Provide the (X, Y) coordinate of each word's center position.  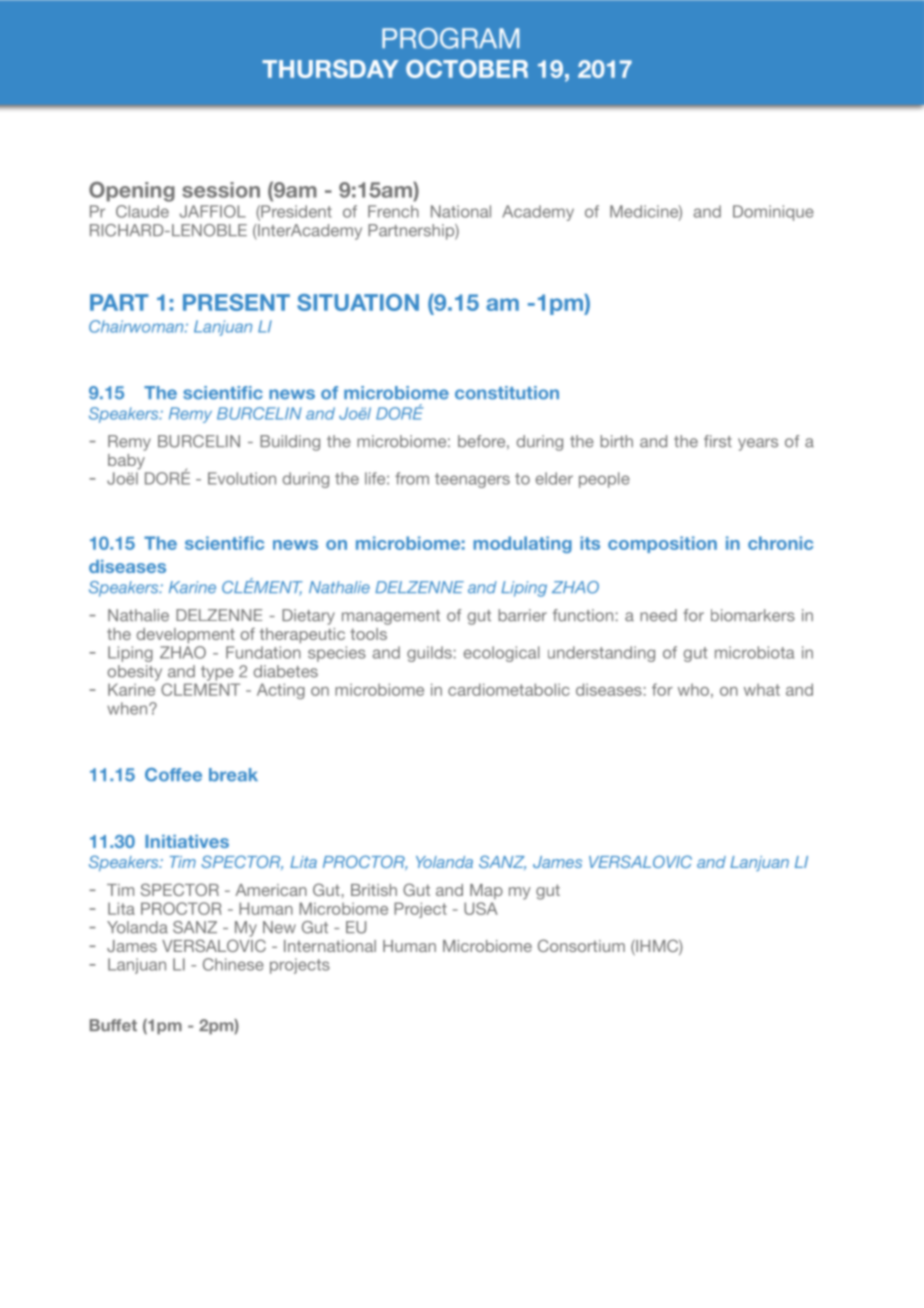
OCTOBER (467, 69)
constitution (507, 393)
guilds (429, 654)
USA (481, 908)
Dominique (773, 213)
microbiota (754, 652)
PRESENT (236, 302)
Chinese (233, 964)
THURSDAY (330, 69)
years (758, 444)
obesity (134, 673)
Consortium (581, 945)
